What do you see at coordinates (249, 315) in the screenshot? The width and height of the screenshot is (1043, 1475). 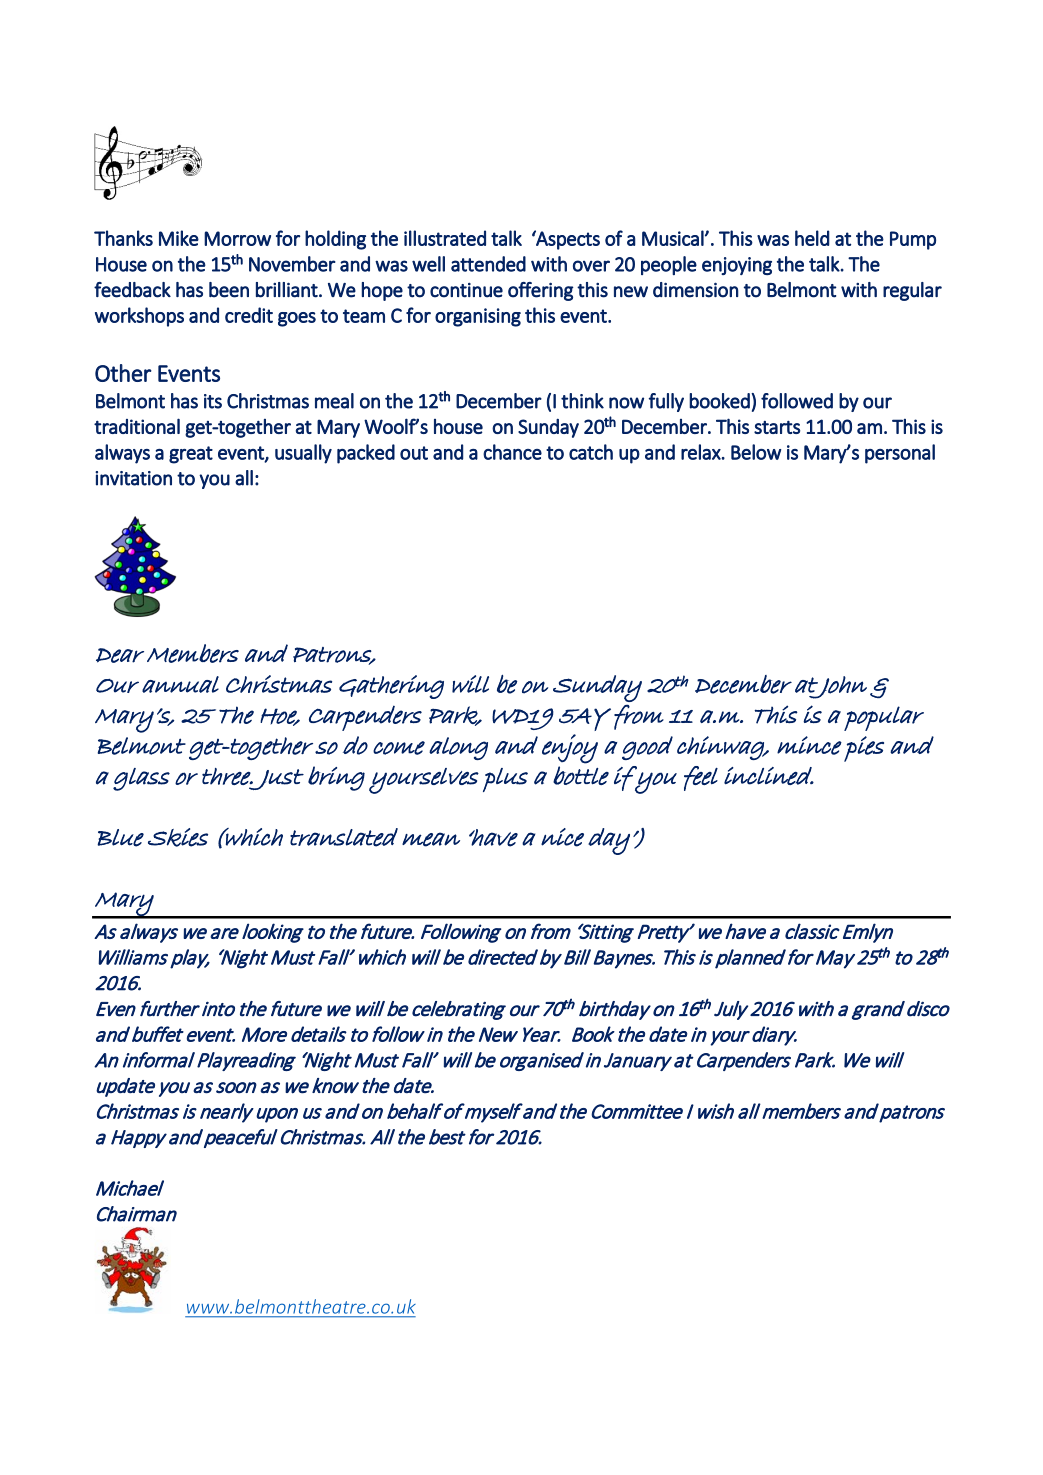 I see `credit` at bounding box center [249, 315].
